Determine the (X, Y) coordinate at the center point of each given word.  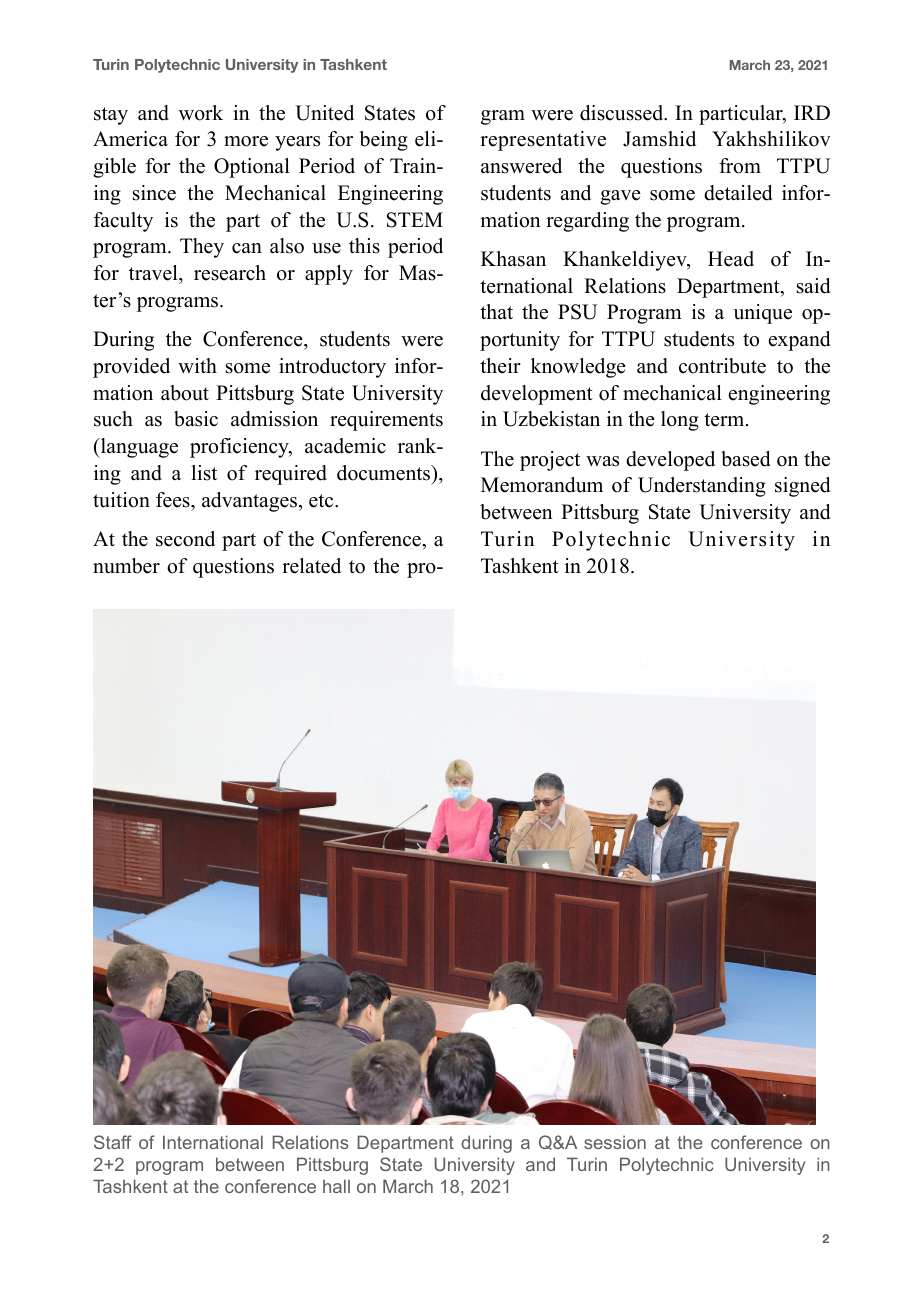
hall (336, 1186)
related (311, 566)
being (383, 141)
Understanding (702, 487)
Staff (113, 1142)
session (615, 1142)
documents (385, 473)
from (740, 166)
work (201, 113)
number (126, 566)
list (204, 473)
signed (802, 487)
